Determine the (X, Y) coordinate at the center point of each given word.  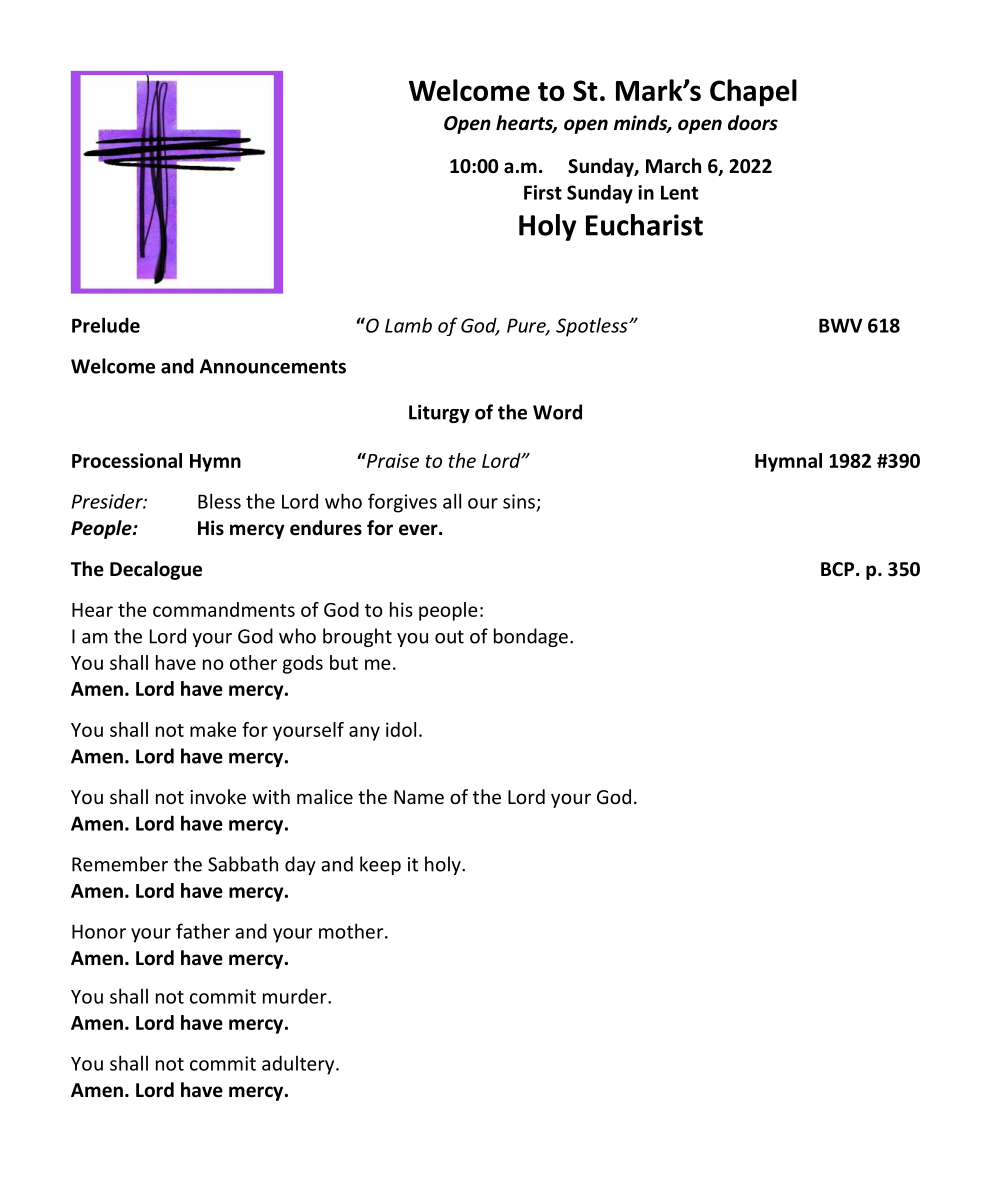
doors (753, 123)
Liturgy (439, 414)
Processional (127, 460)
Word (557, 412)
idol (401, 729)
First (543, 192)
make (213, 729)
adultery (299, 1065)
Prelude (106, 325)
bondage (531, 637)
